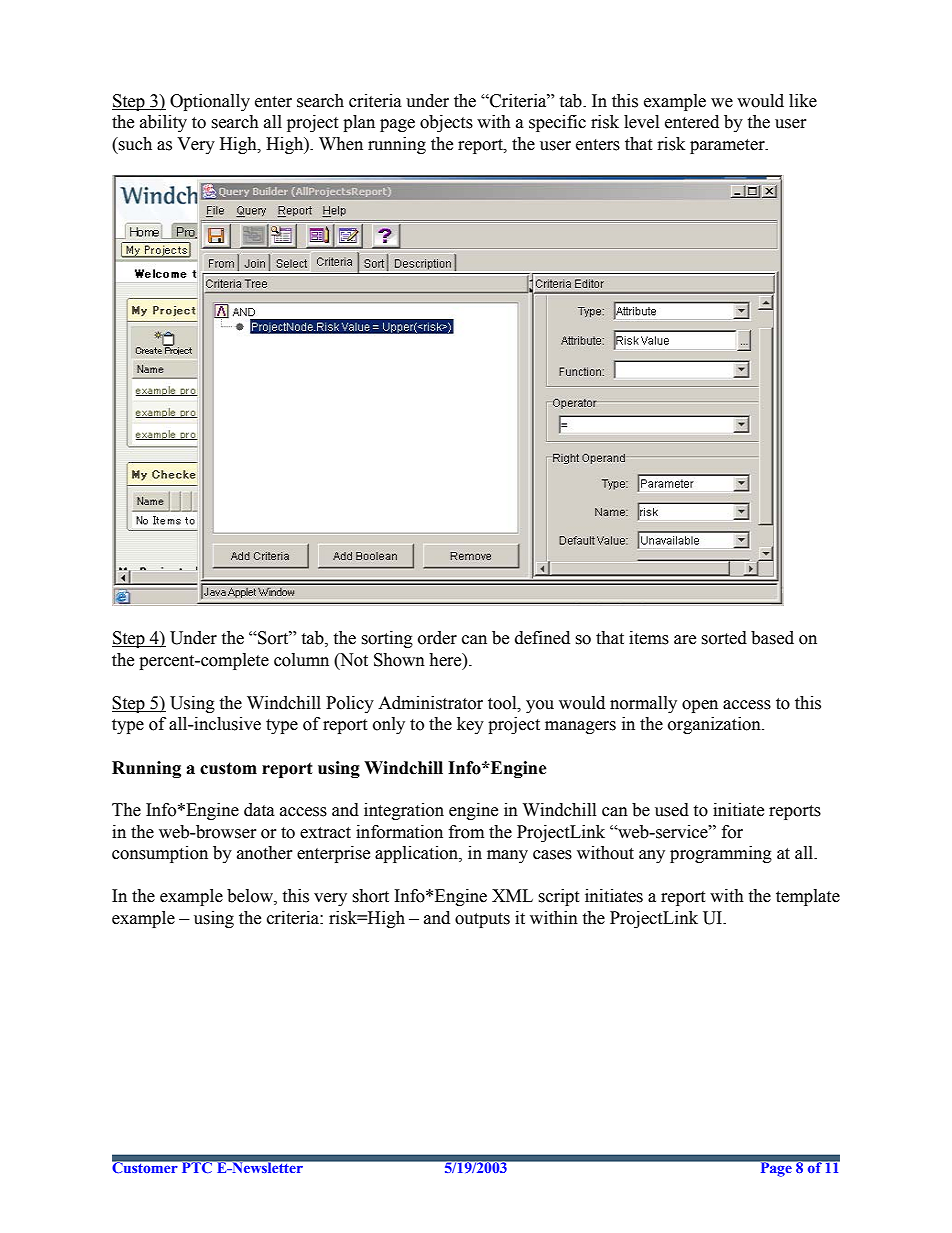 Image resolution: width=952 pixels, height=1233 pixels. What do you see at coordinates (265, 853) in the document?
I see `another` at bounding box center [265, 853].
